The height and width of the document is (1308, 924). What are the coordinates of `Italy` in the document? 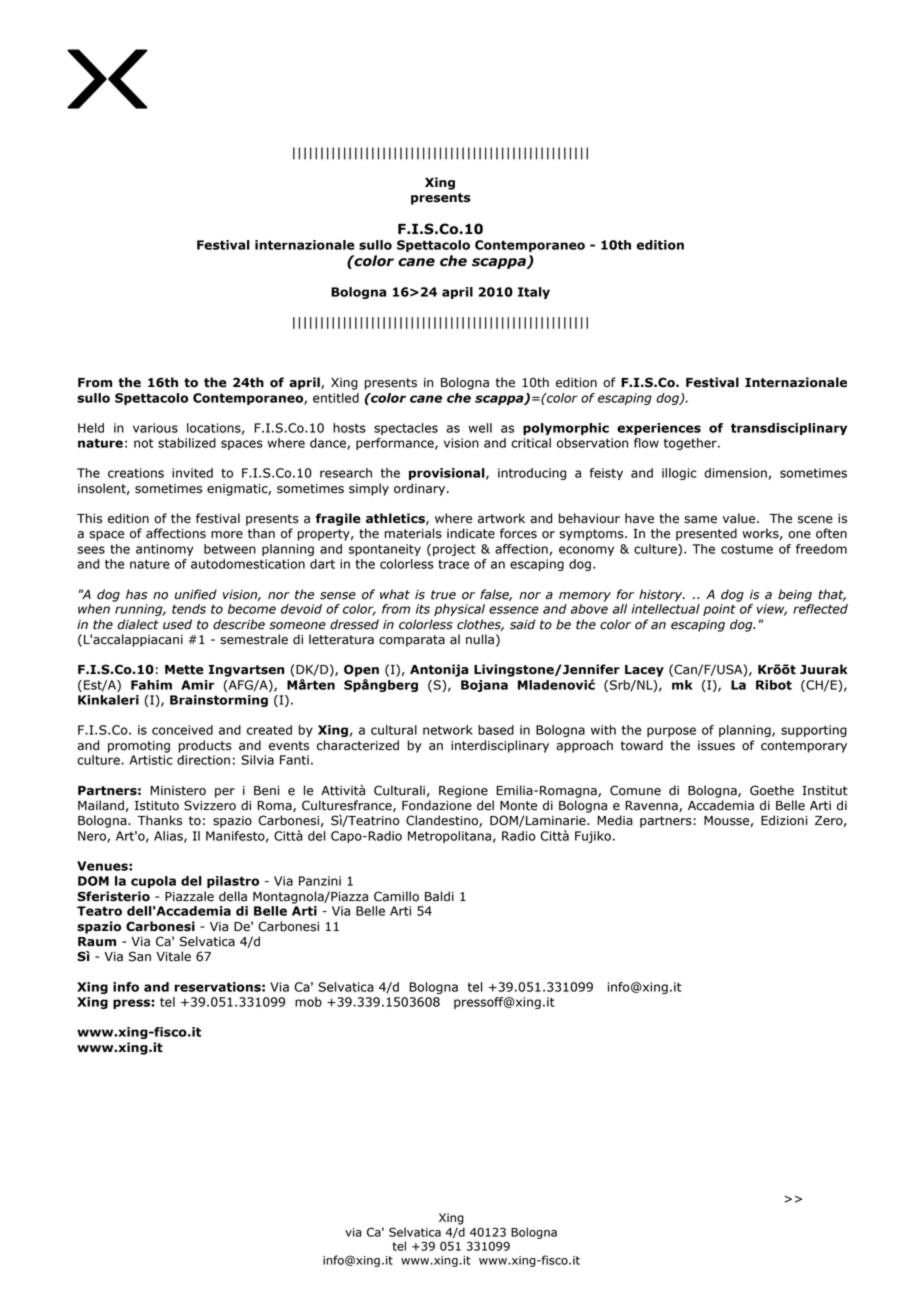 It's located at (534, 293).
